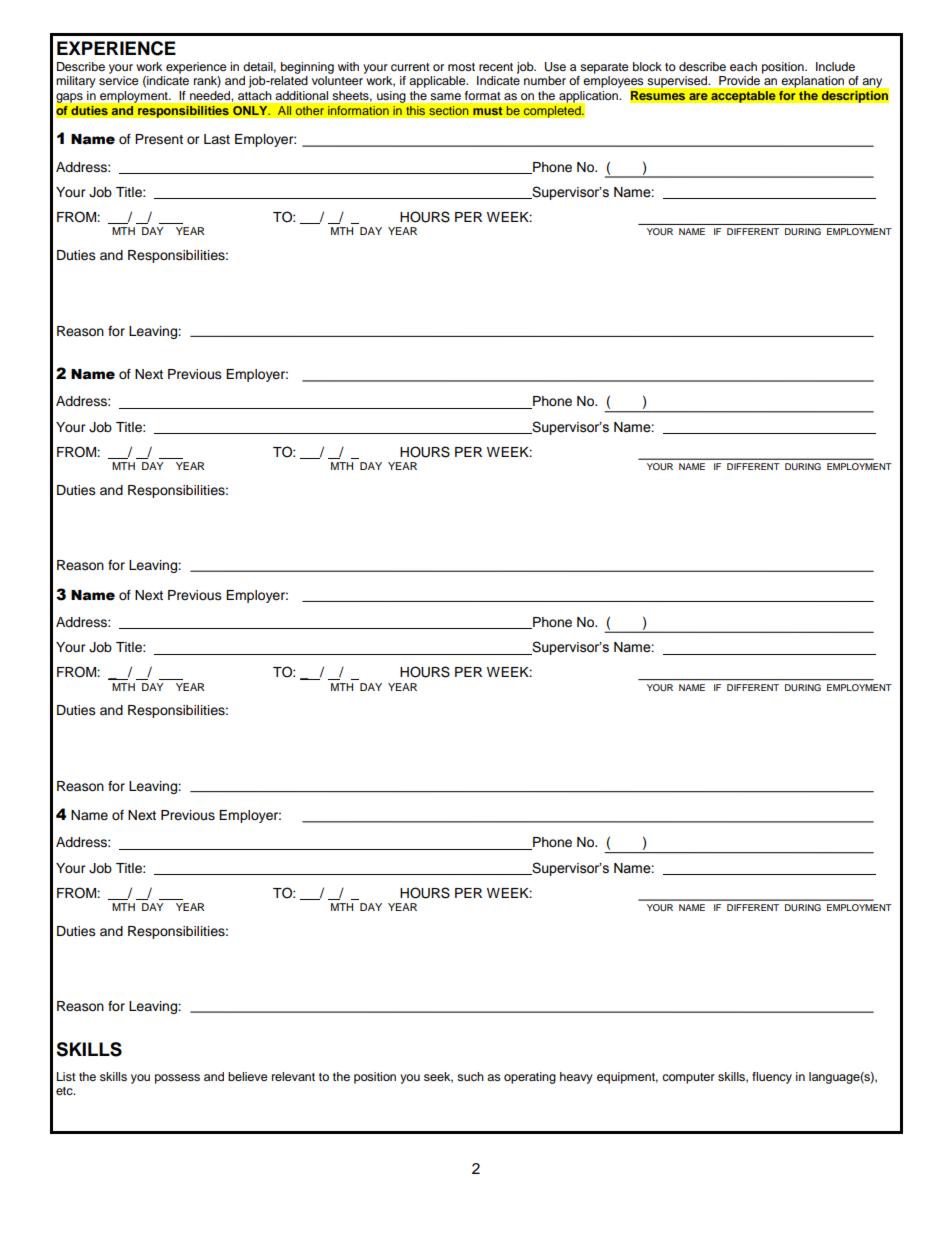 The image size is (952, 1233). I want to click on are, so click(698, 97).
